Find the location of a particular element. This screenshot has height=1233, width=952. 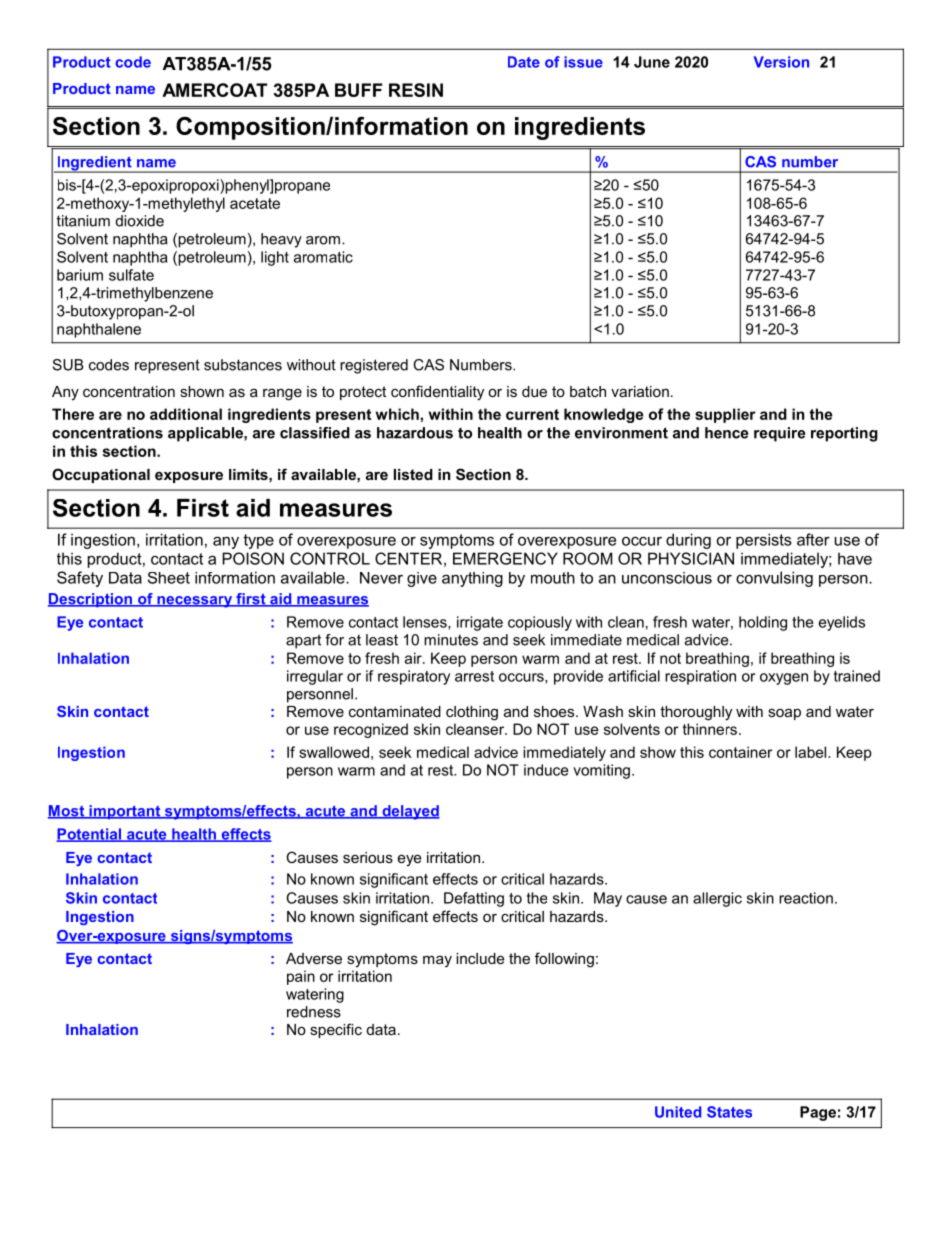

important is located at coordinates (125, 812).
